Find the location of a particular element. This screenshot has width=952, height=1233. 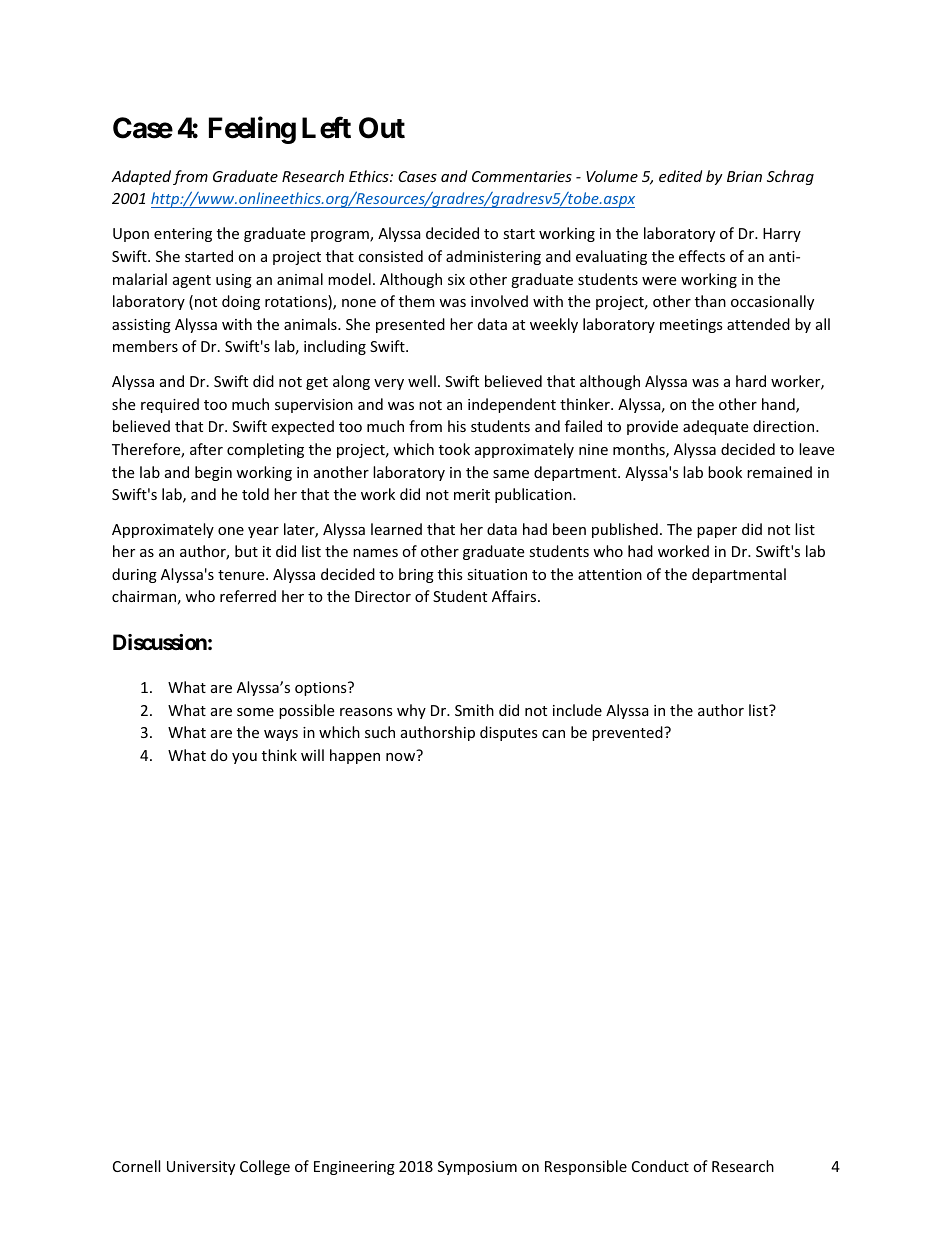

Symposium is located at coordinates (477, 1168).
